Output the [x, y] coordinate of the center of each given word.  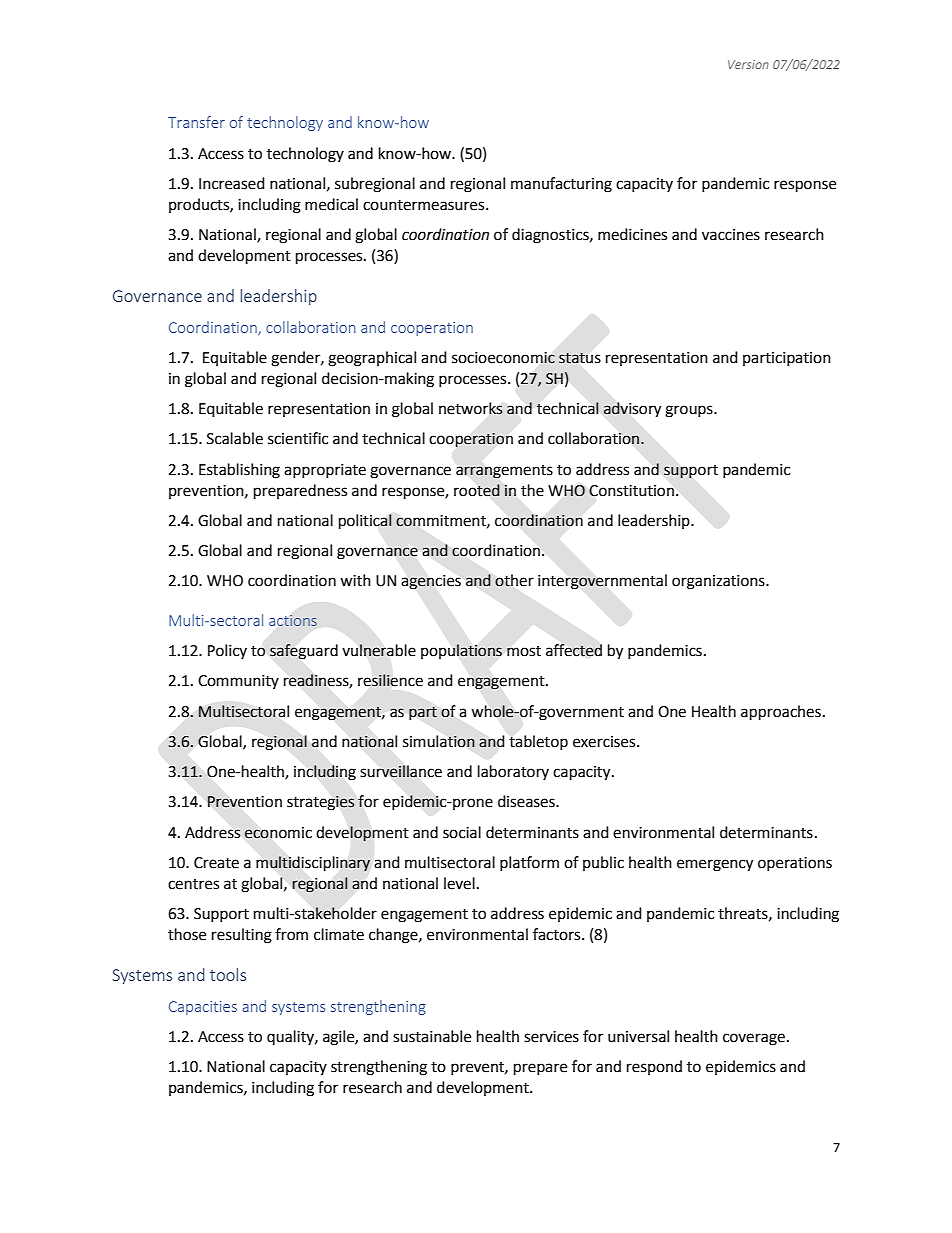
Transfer [196, 122]
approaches [781, 713]
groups [690, 411]
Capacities [203, 1008]
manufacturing [561, 185]
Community [238, 682]
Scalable [235, 438]
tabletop [538, 742]
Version [748, 64]
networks [471, 408]
